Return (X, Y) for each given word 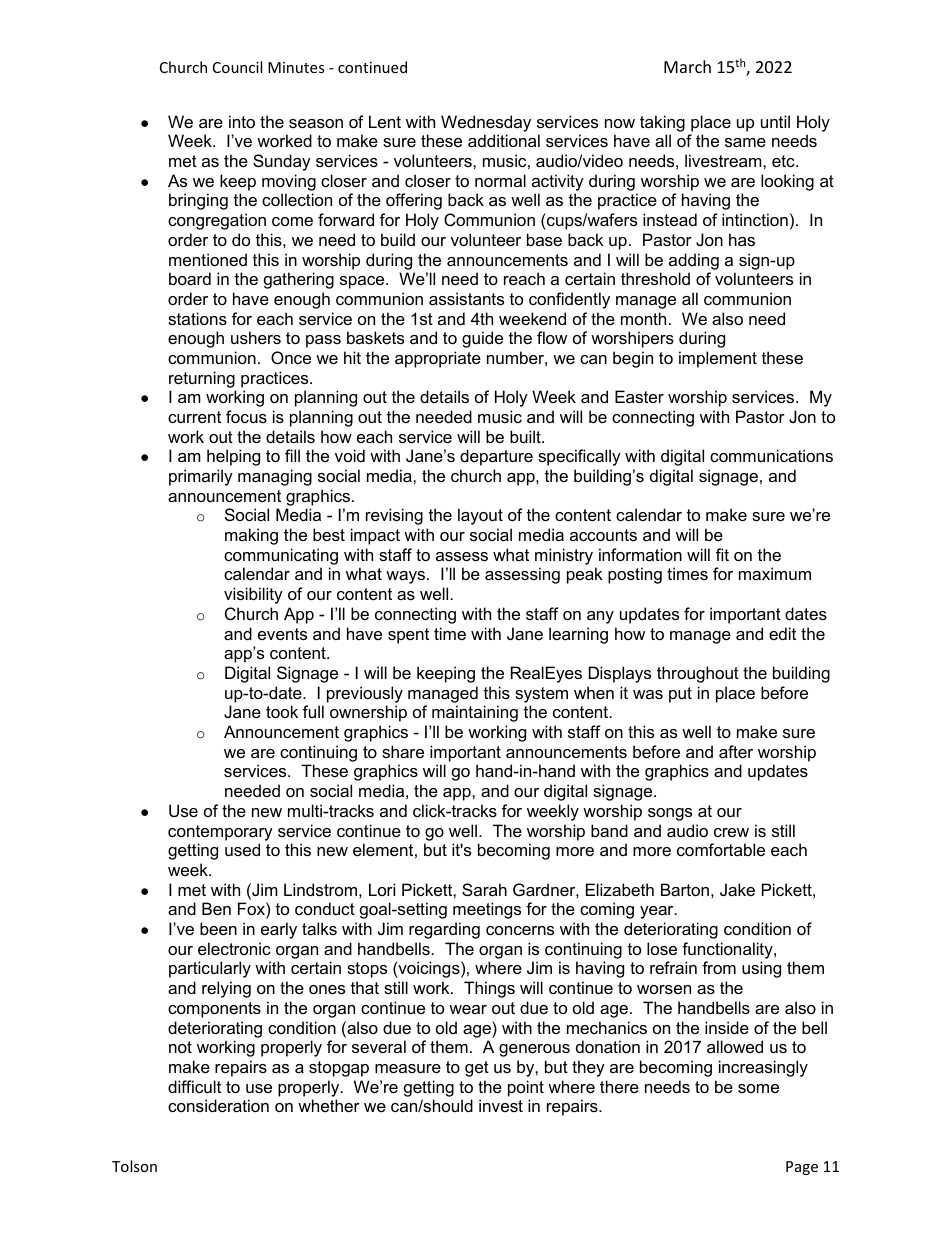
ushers (256, 337)
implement (718, 359)
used (242, 849)
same (745, 142)
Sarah (484, 889)
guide (482, 339)
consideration (218, 1105)
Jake (737, 889)
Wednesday (486, 123)
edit (782, 633)
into (242, 121)
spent (408, 636)
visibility (253, 595)
